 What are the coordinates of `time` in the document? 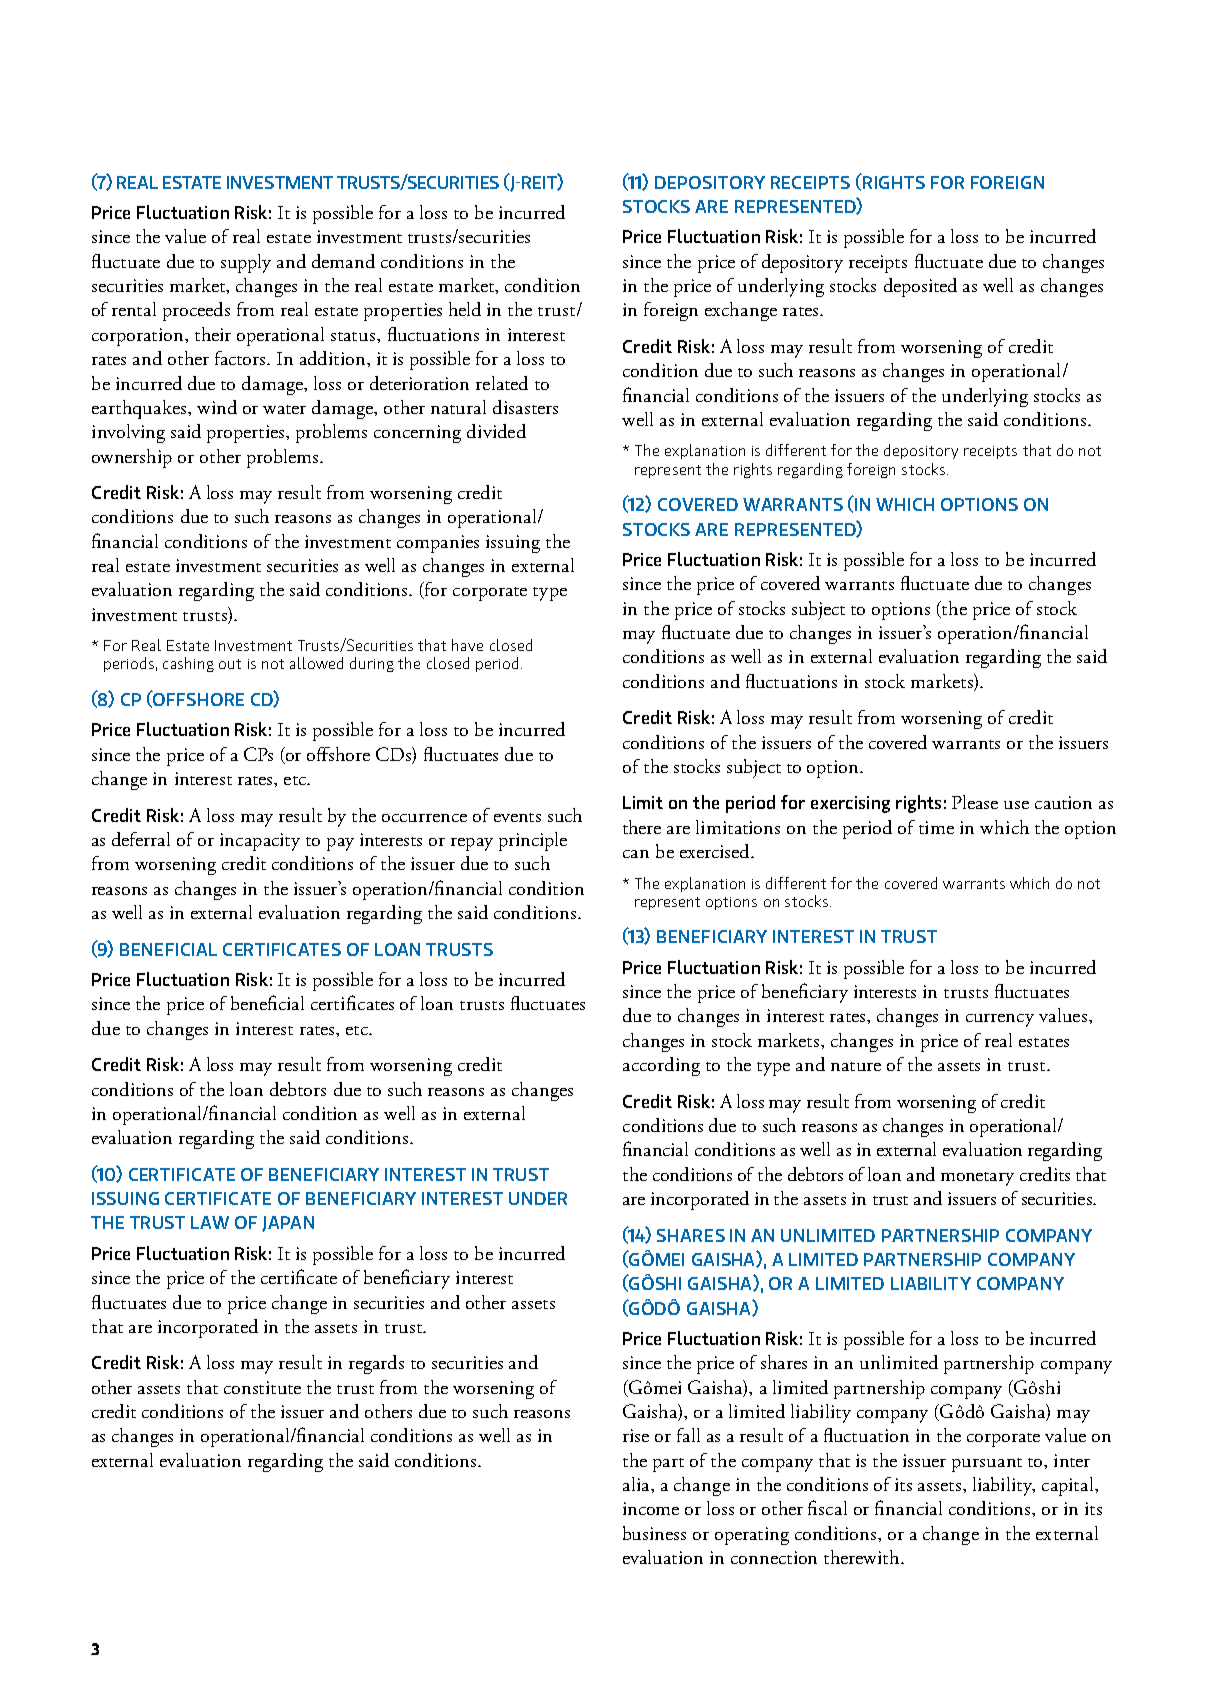 It's located at (936, 827).
